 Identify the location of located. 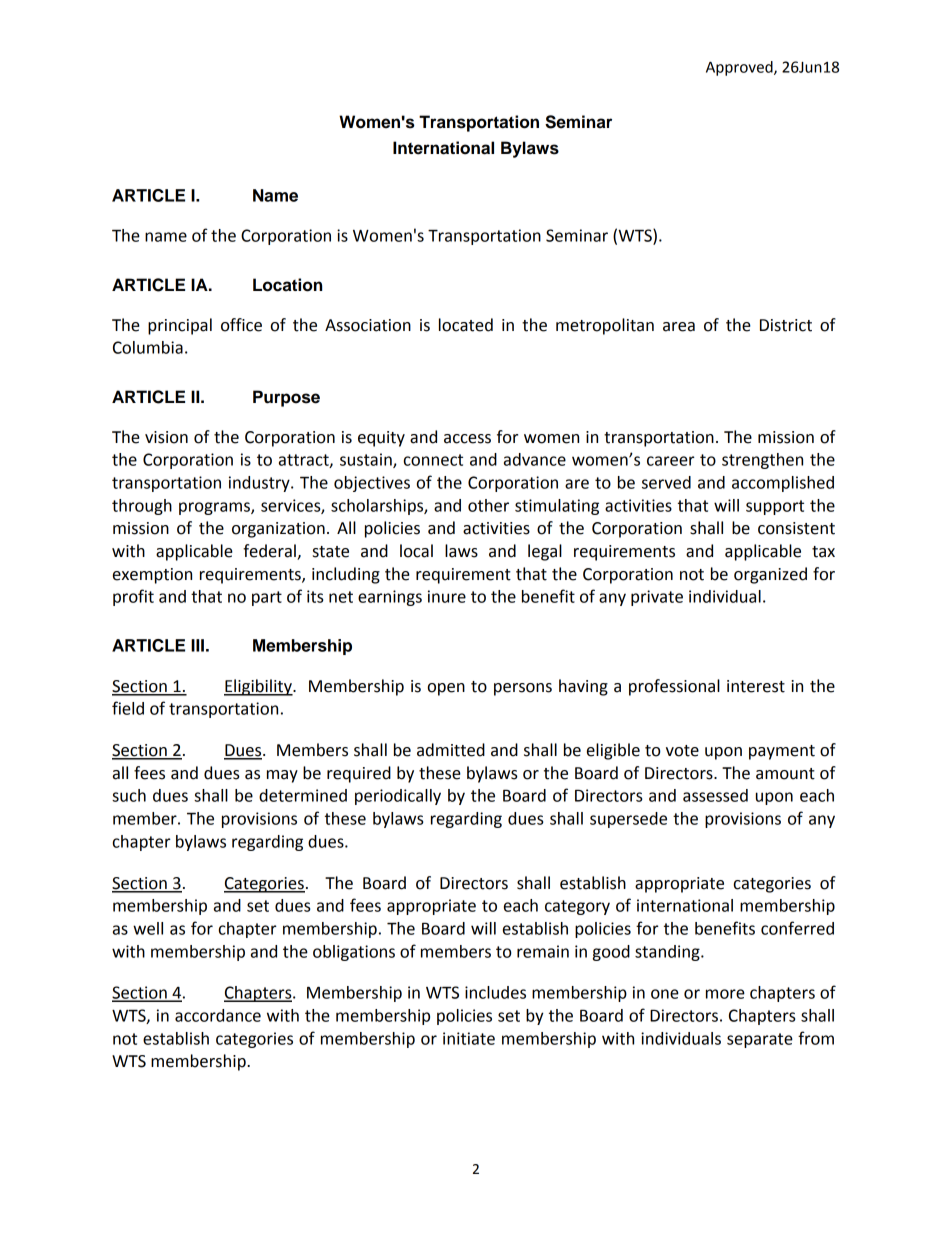
(466, 325).
